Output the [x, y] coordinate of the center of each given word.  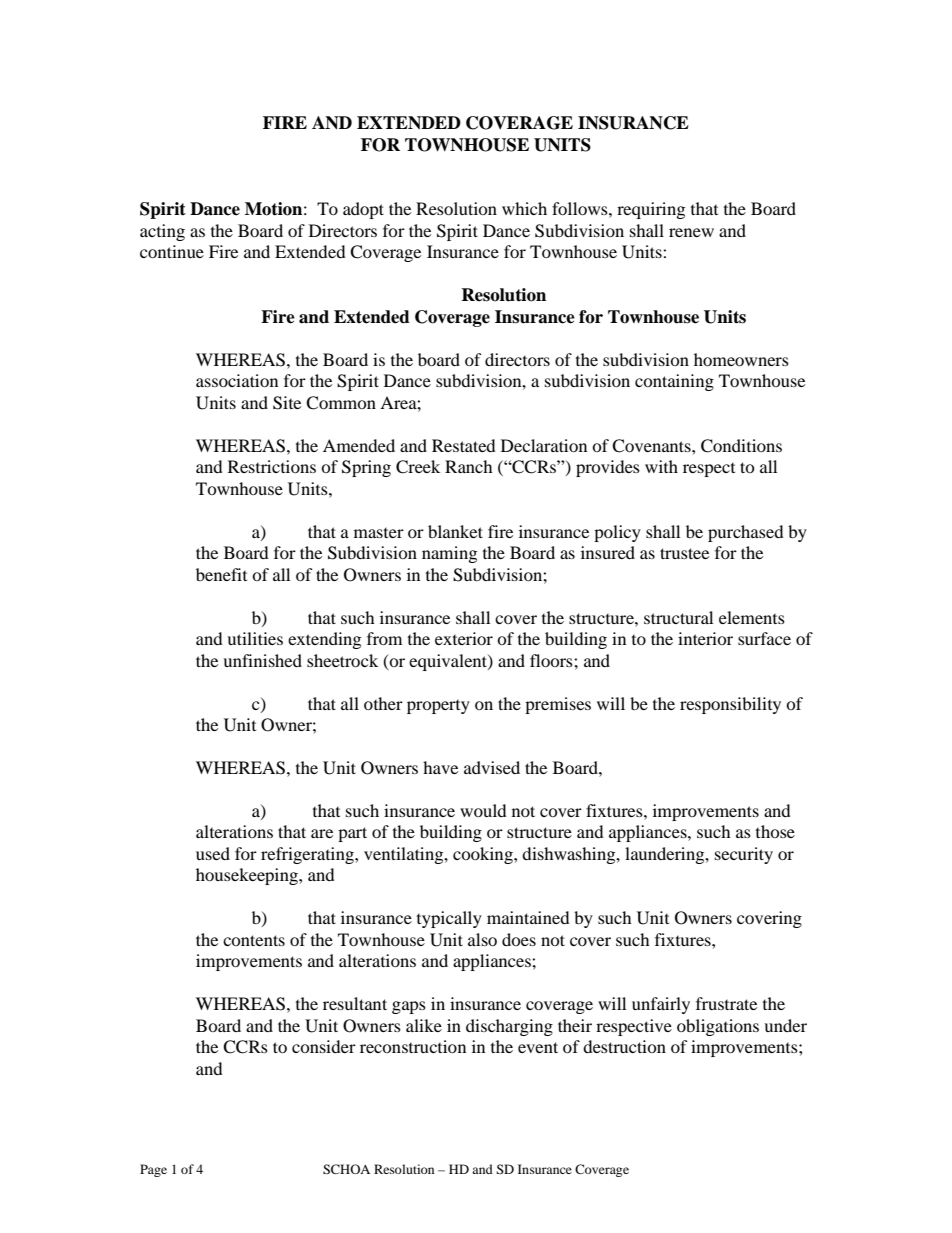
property [438, 707]
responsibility [730, 705]
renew [691, 232]
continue [172, 251]
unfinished [262, 660]
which [524, 208]
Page [153, 1170]
